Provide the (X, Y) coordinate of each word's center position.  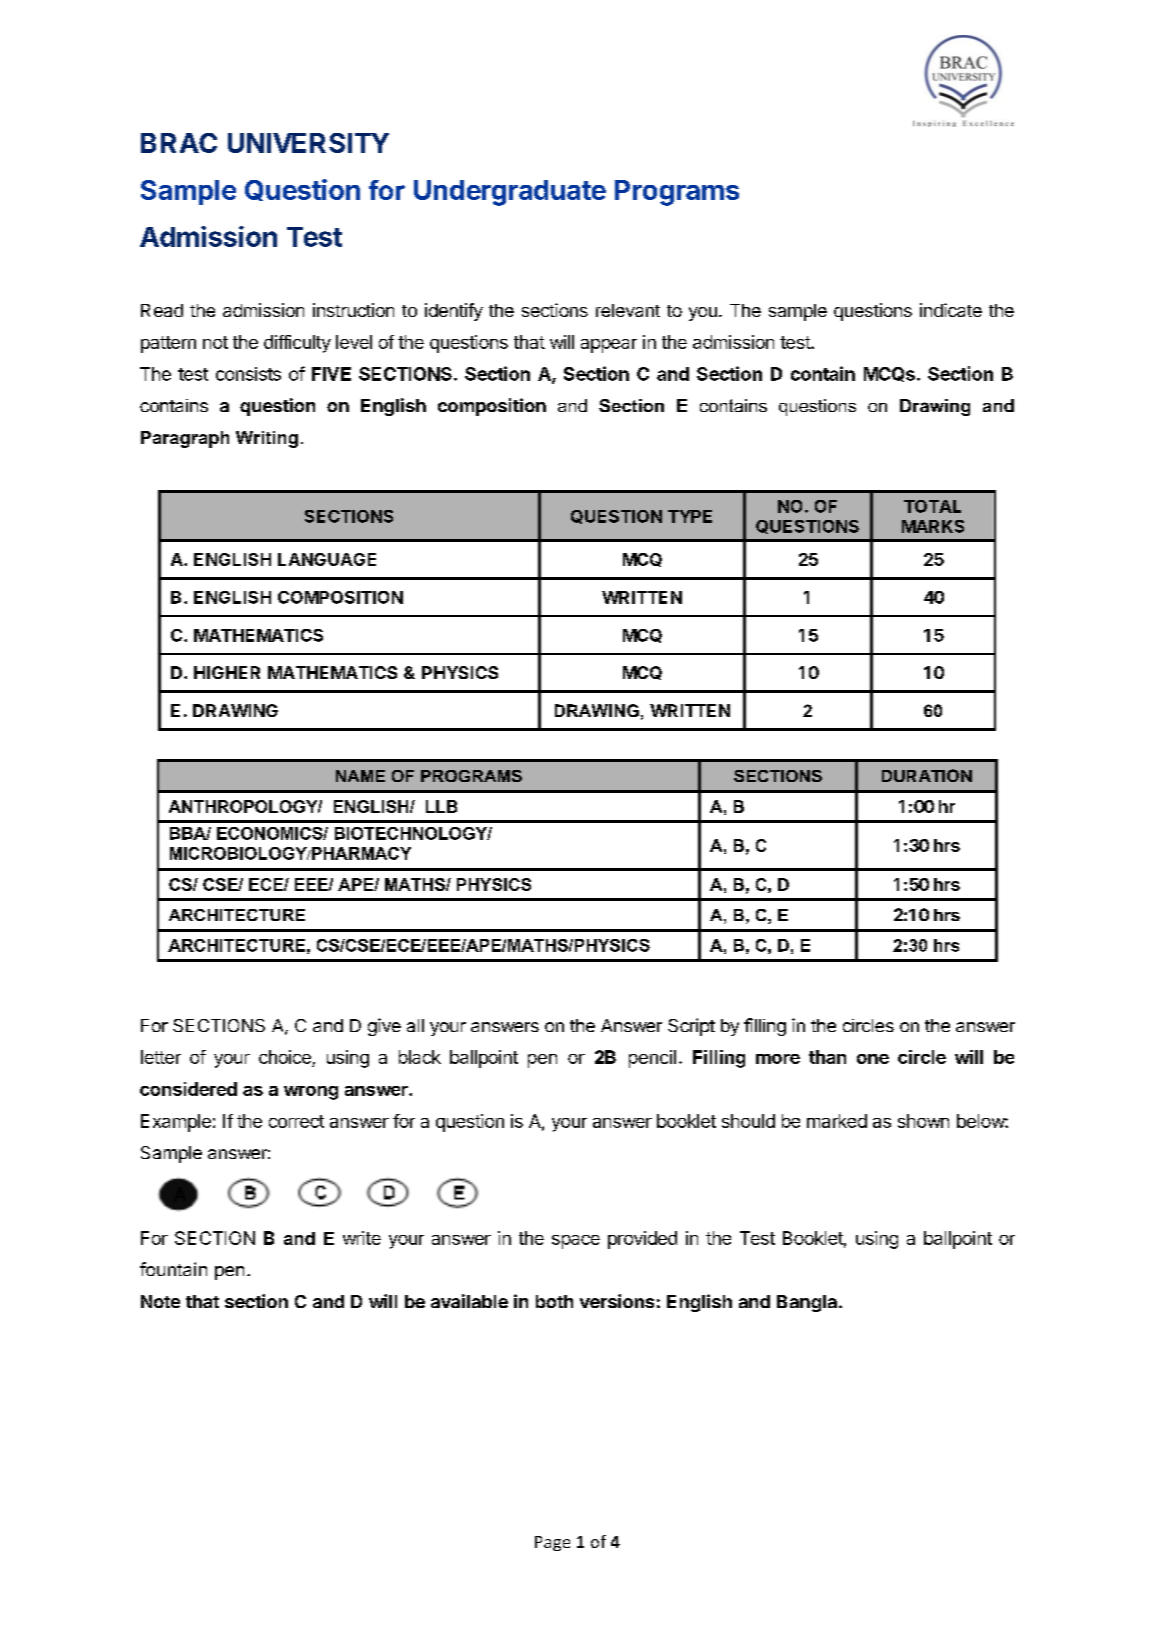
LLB (441, 806)
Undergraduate (510, 193)
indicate (951, 310)
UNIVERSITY (308, 143)
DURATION (927, 775)
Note (160, 1301)
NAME (360, 776)
